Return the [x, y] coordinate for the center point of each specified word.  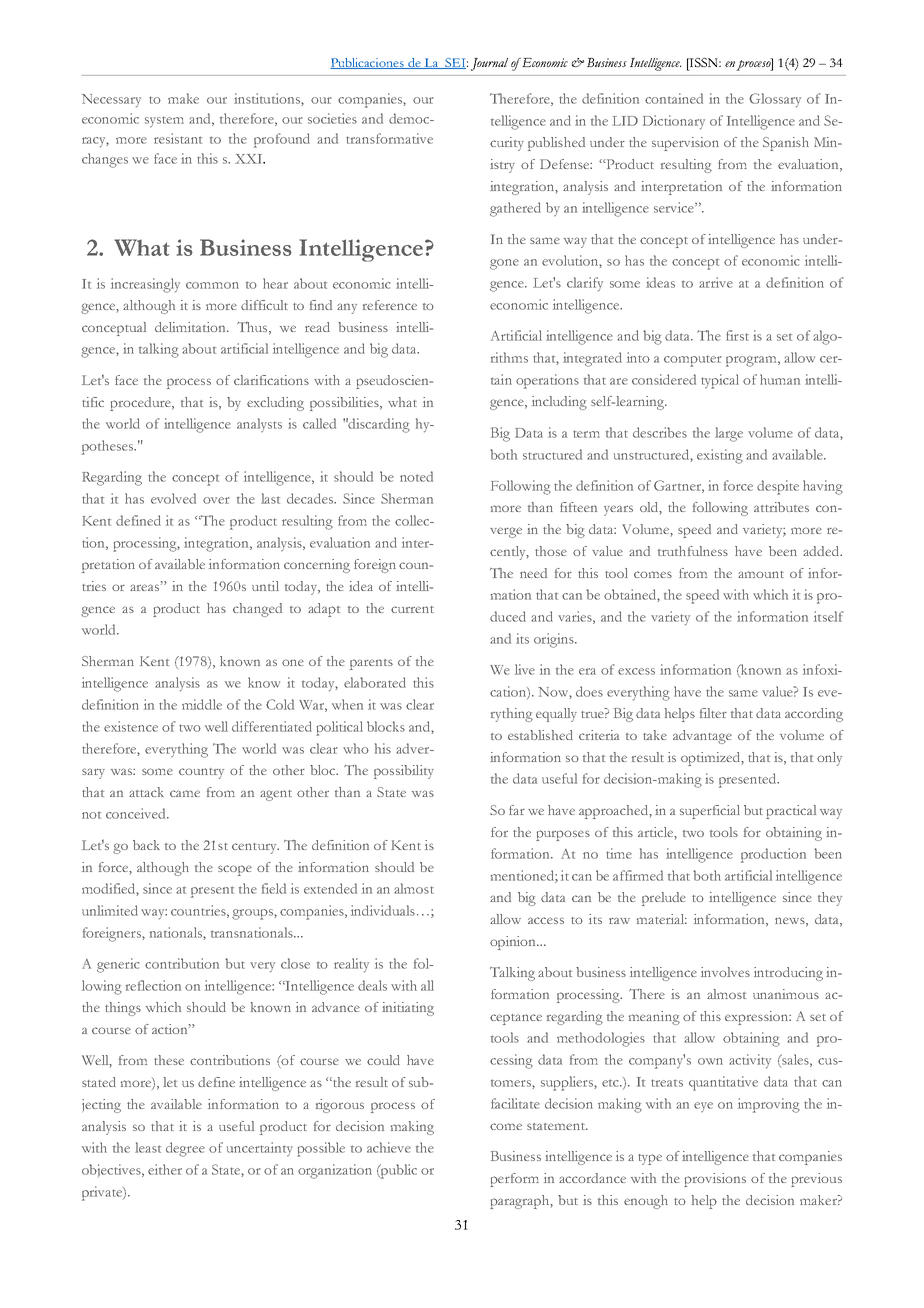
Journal [489, 64]
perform [514, 1180]
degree [185, 1149]
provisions [715, 1180]
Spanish [786, 144]
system [164, 122]
